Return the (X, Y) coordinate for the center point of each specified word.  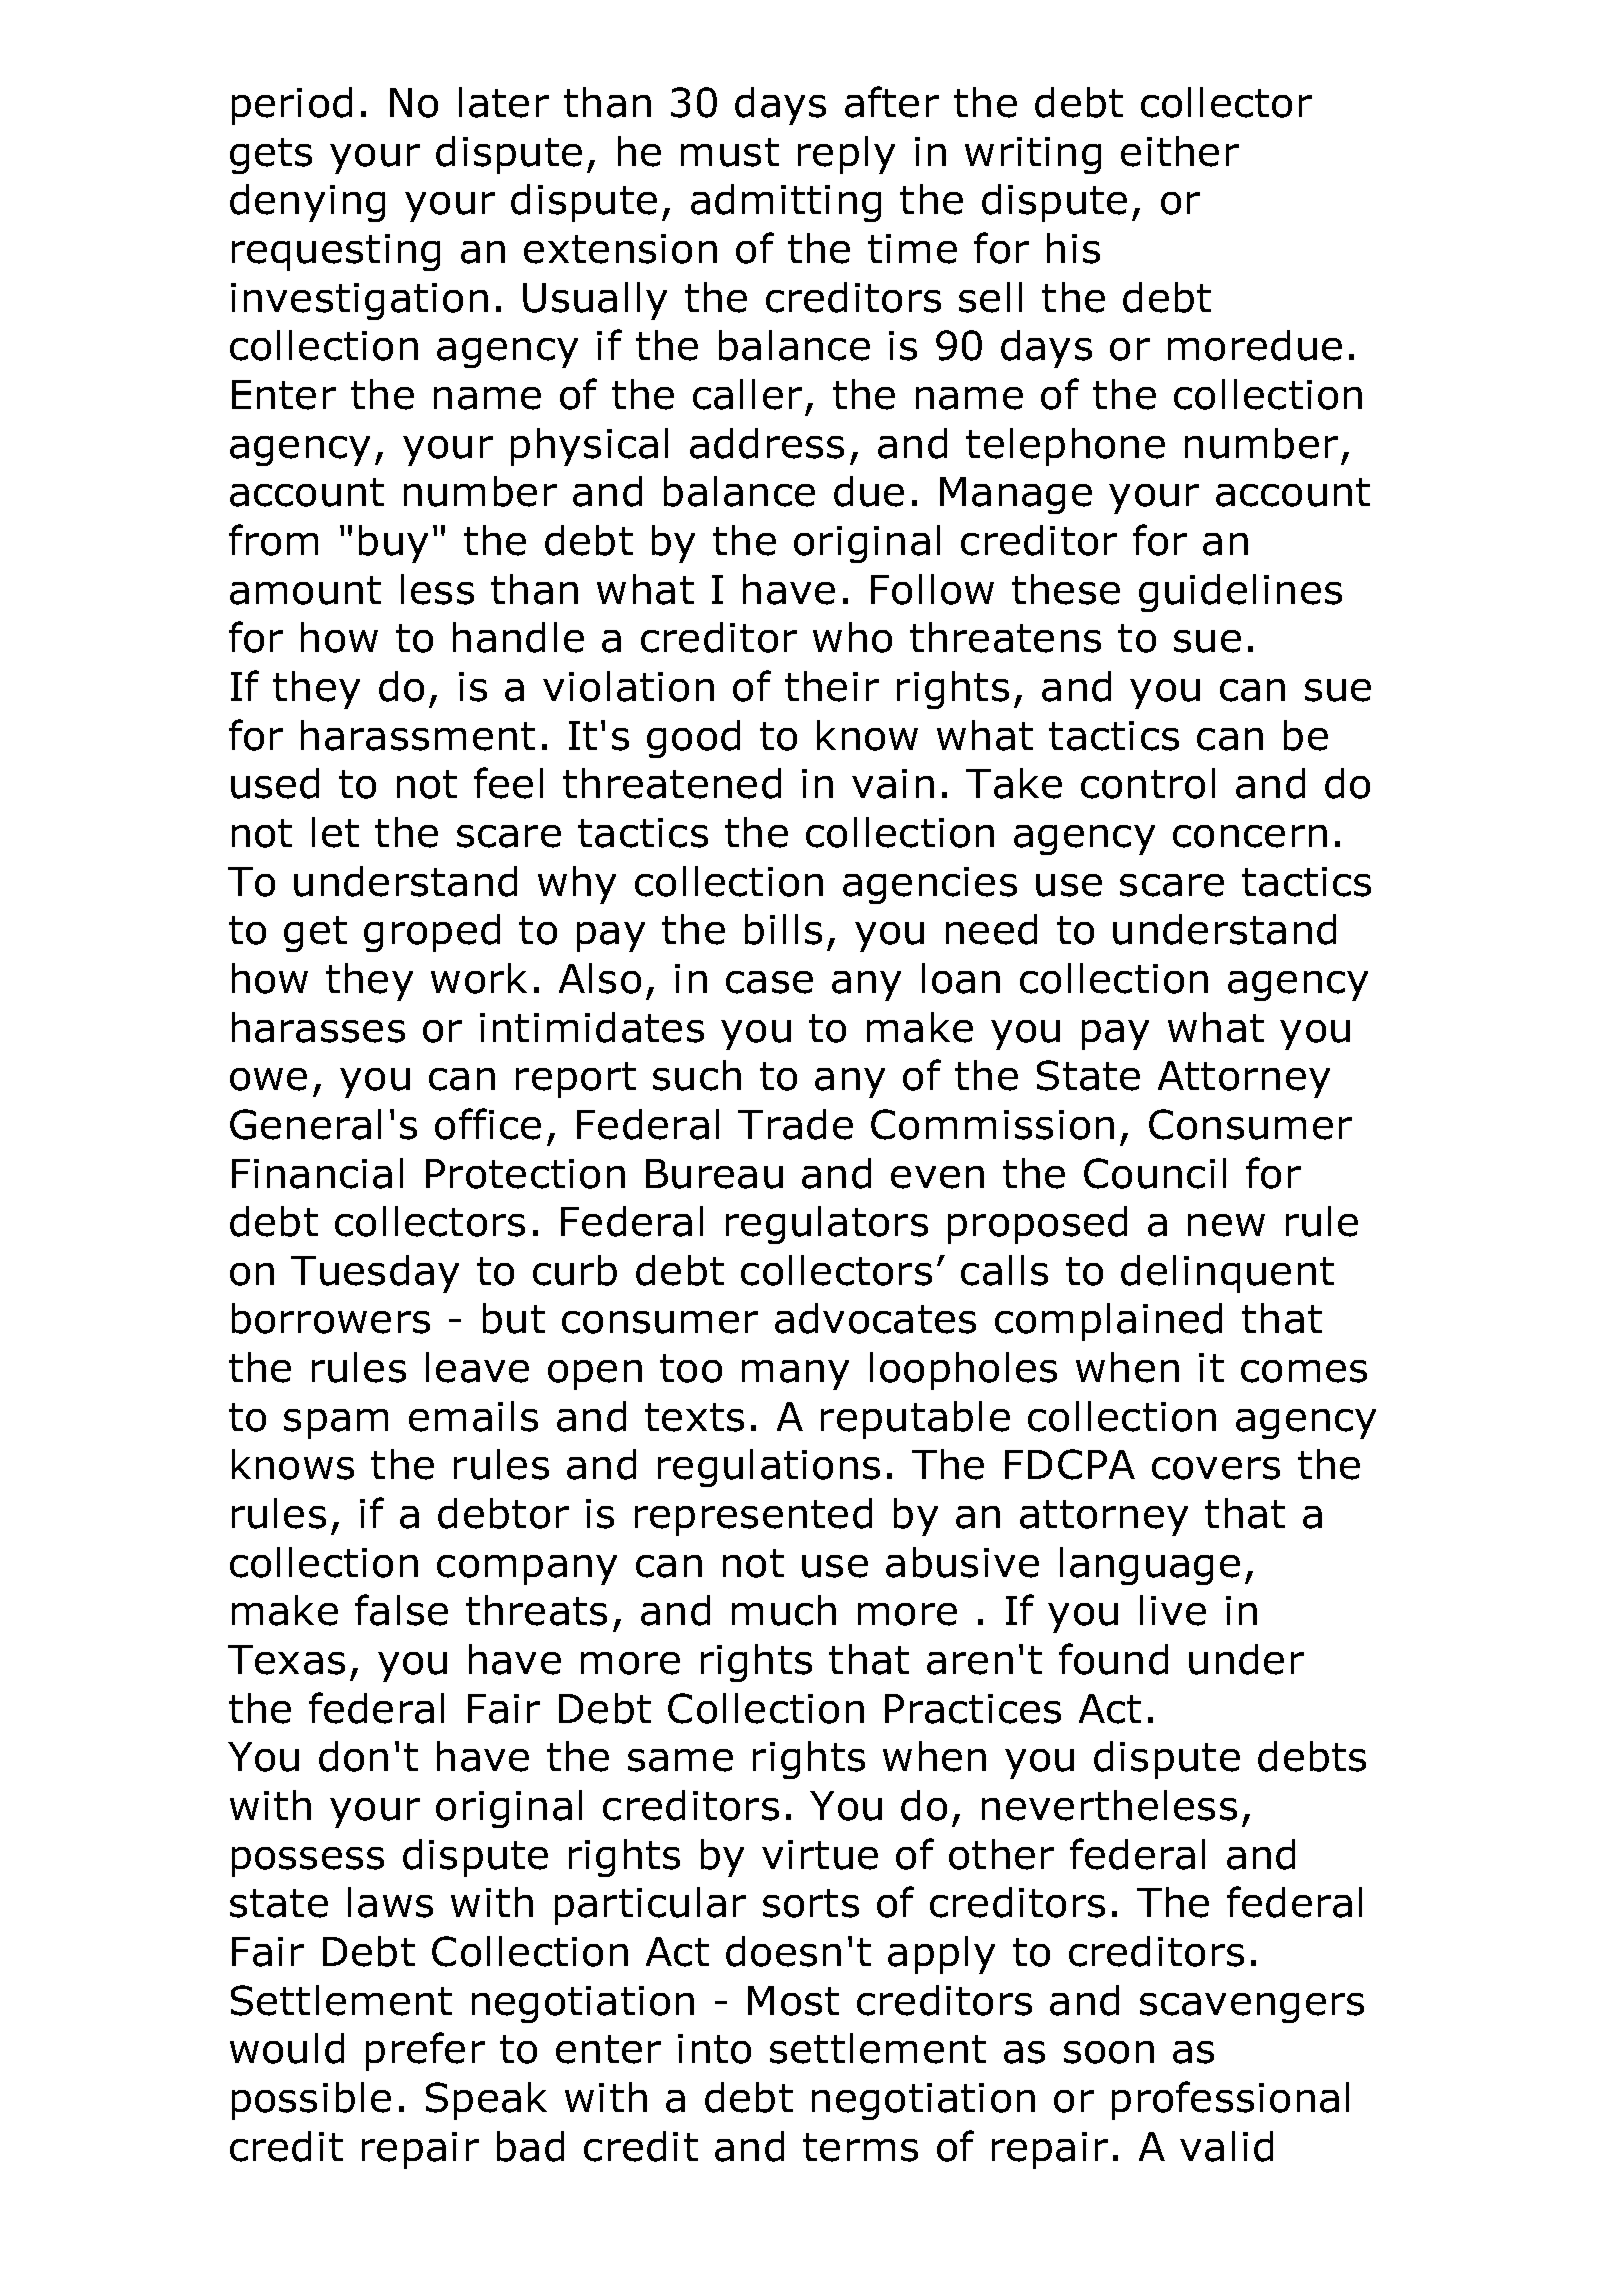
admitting (786, 203)
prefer (425, 2051)
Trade (795, 1124)
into (714, 2049)
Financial (317, 1173)
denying (307, 203)
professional (1230, 2100)
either (1180, 151)
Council (1155, 1173)
